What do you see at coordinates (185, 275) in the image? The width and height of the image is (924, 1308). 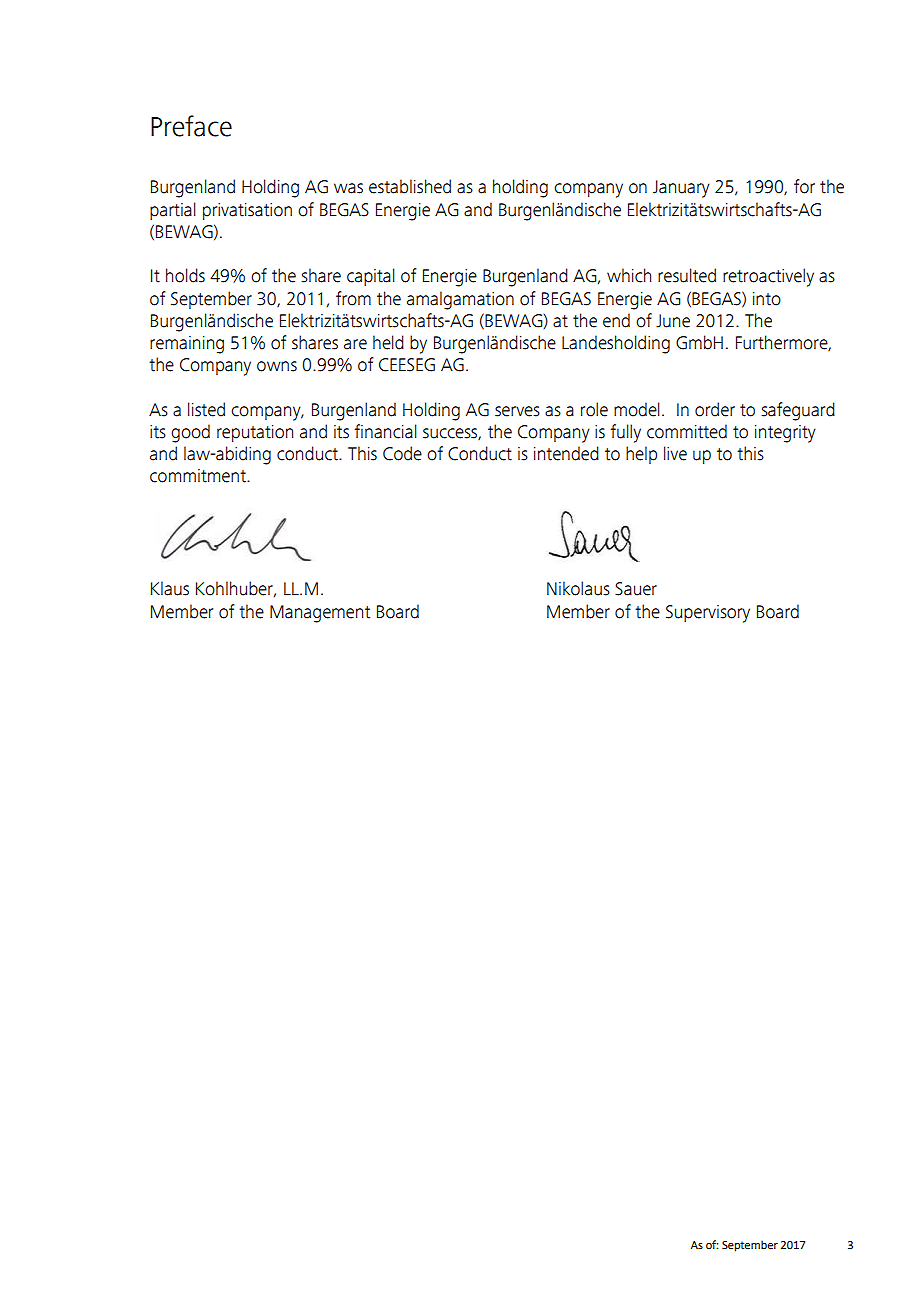 I see `holds` at bounding box center [185, 275].
